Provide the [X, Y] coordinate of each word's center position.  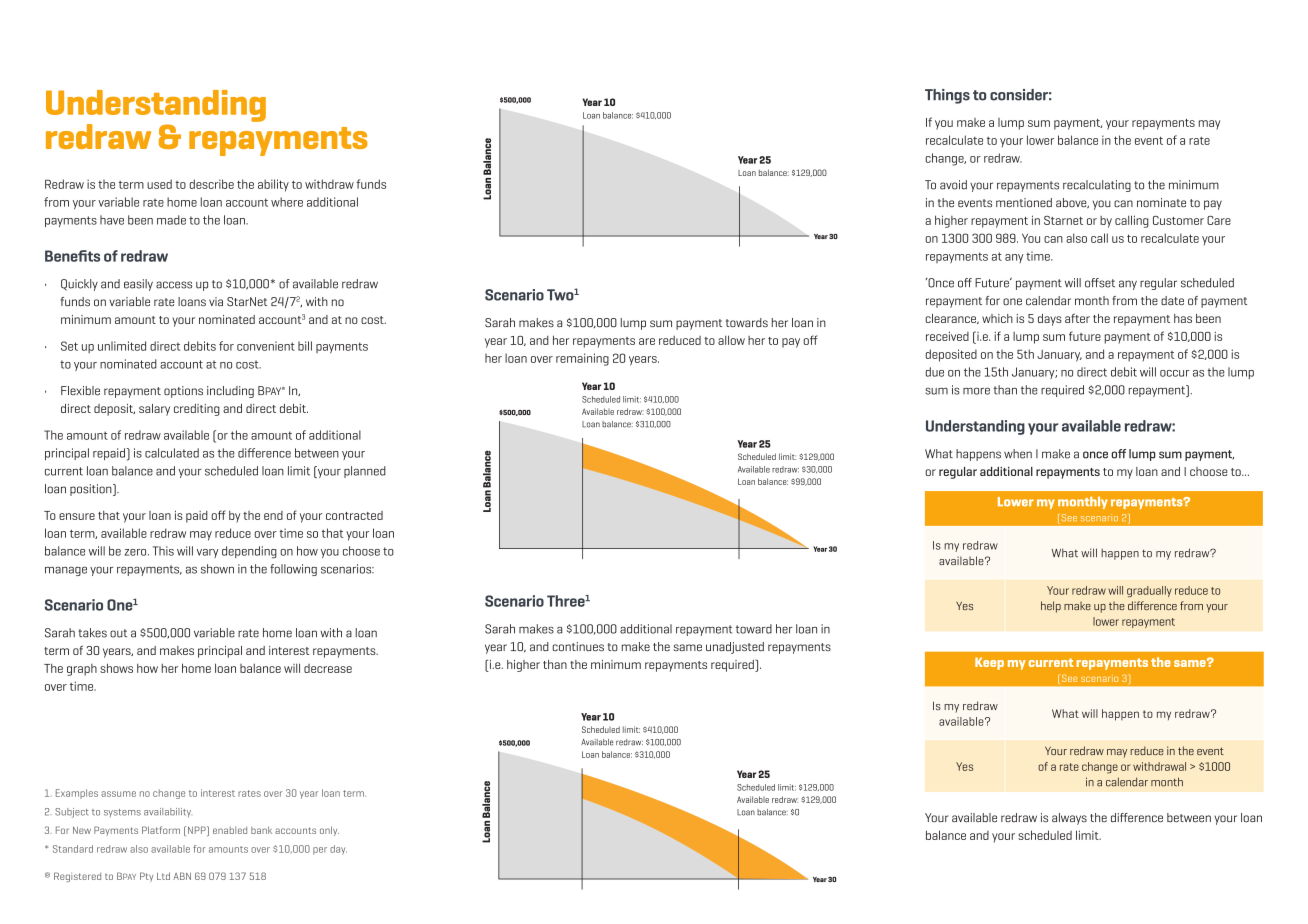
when [1018, 454]
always [1069, 819]
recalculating [1097, 186]
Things [947, 96]
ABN [182, 876]
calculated [172, 453]
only [329, 831]
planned [365, 472]
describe [211, 184]
